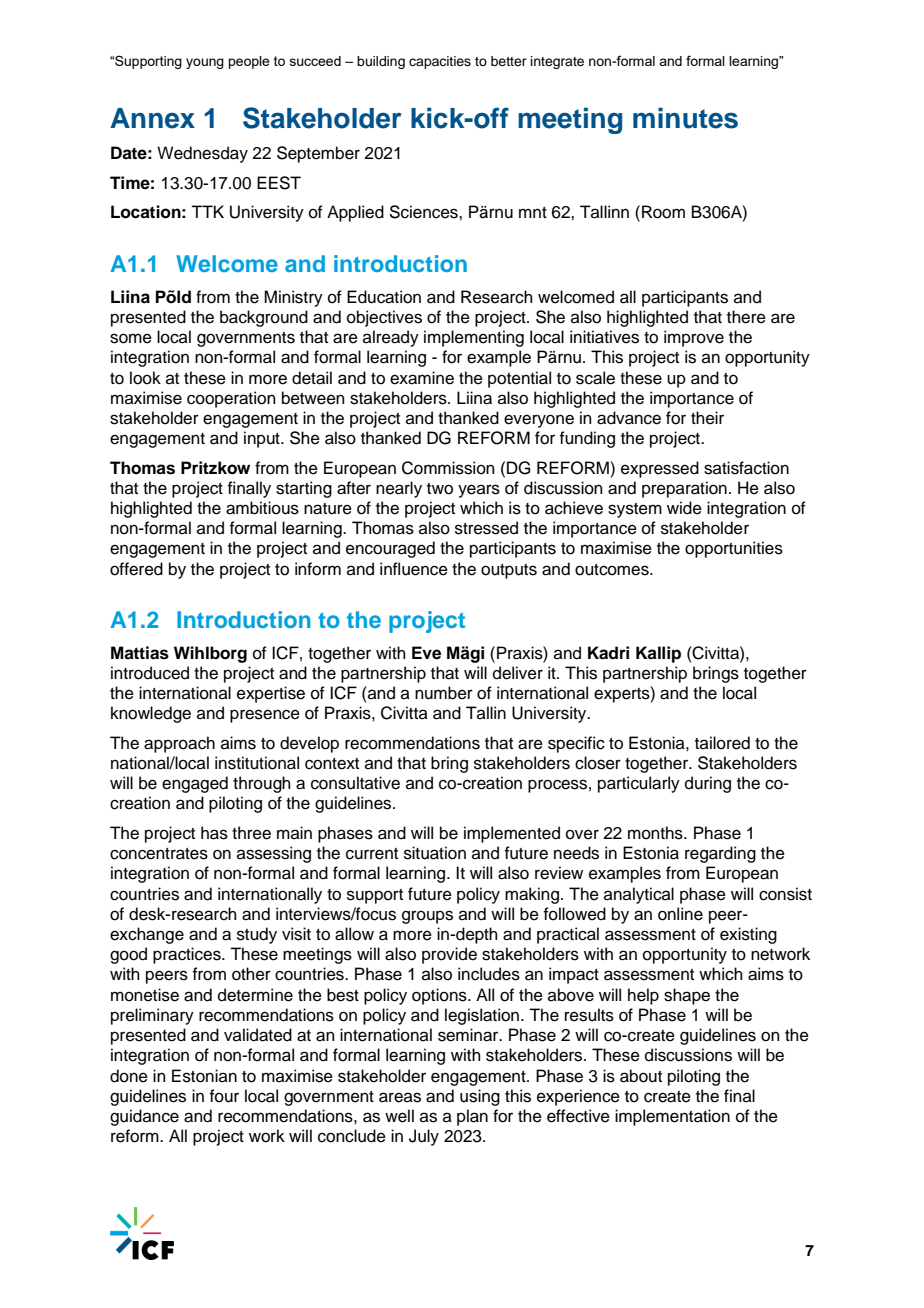  Describe the element at coordinates (684, 489) in the image. I see `preparation` at that location.
